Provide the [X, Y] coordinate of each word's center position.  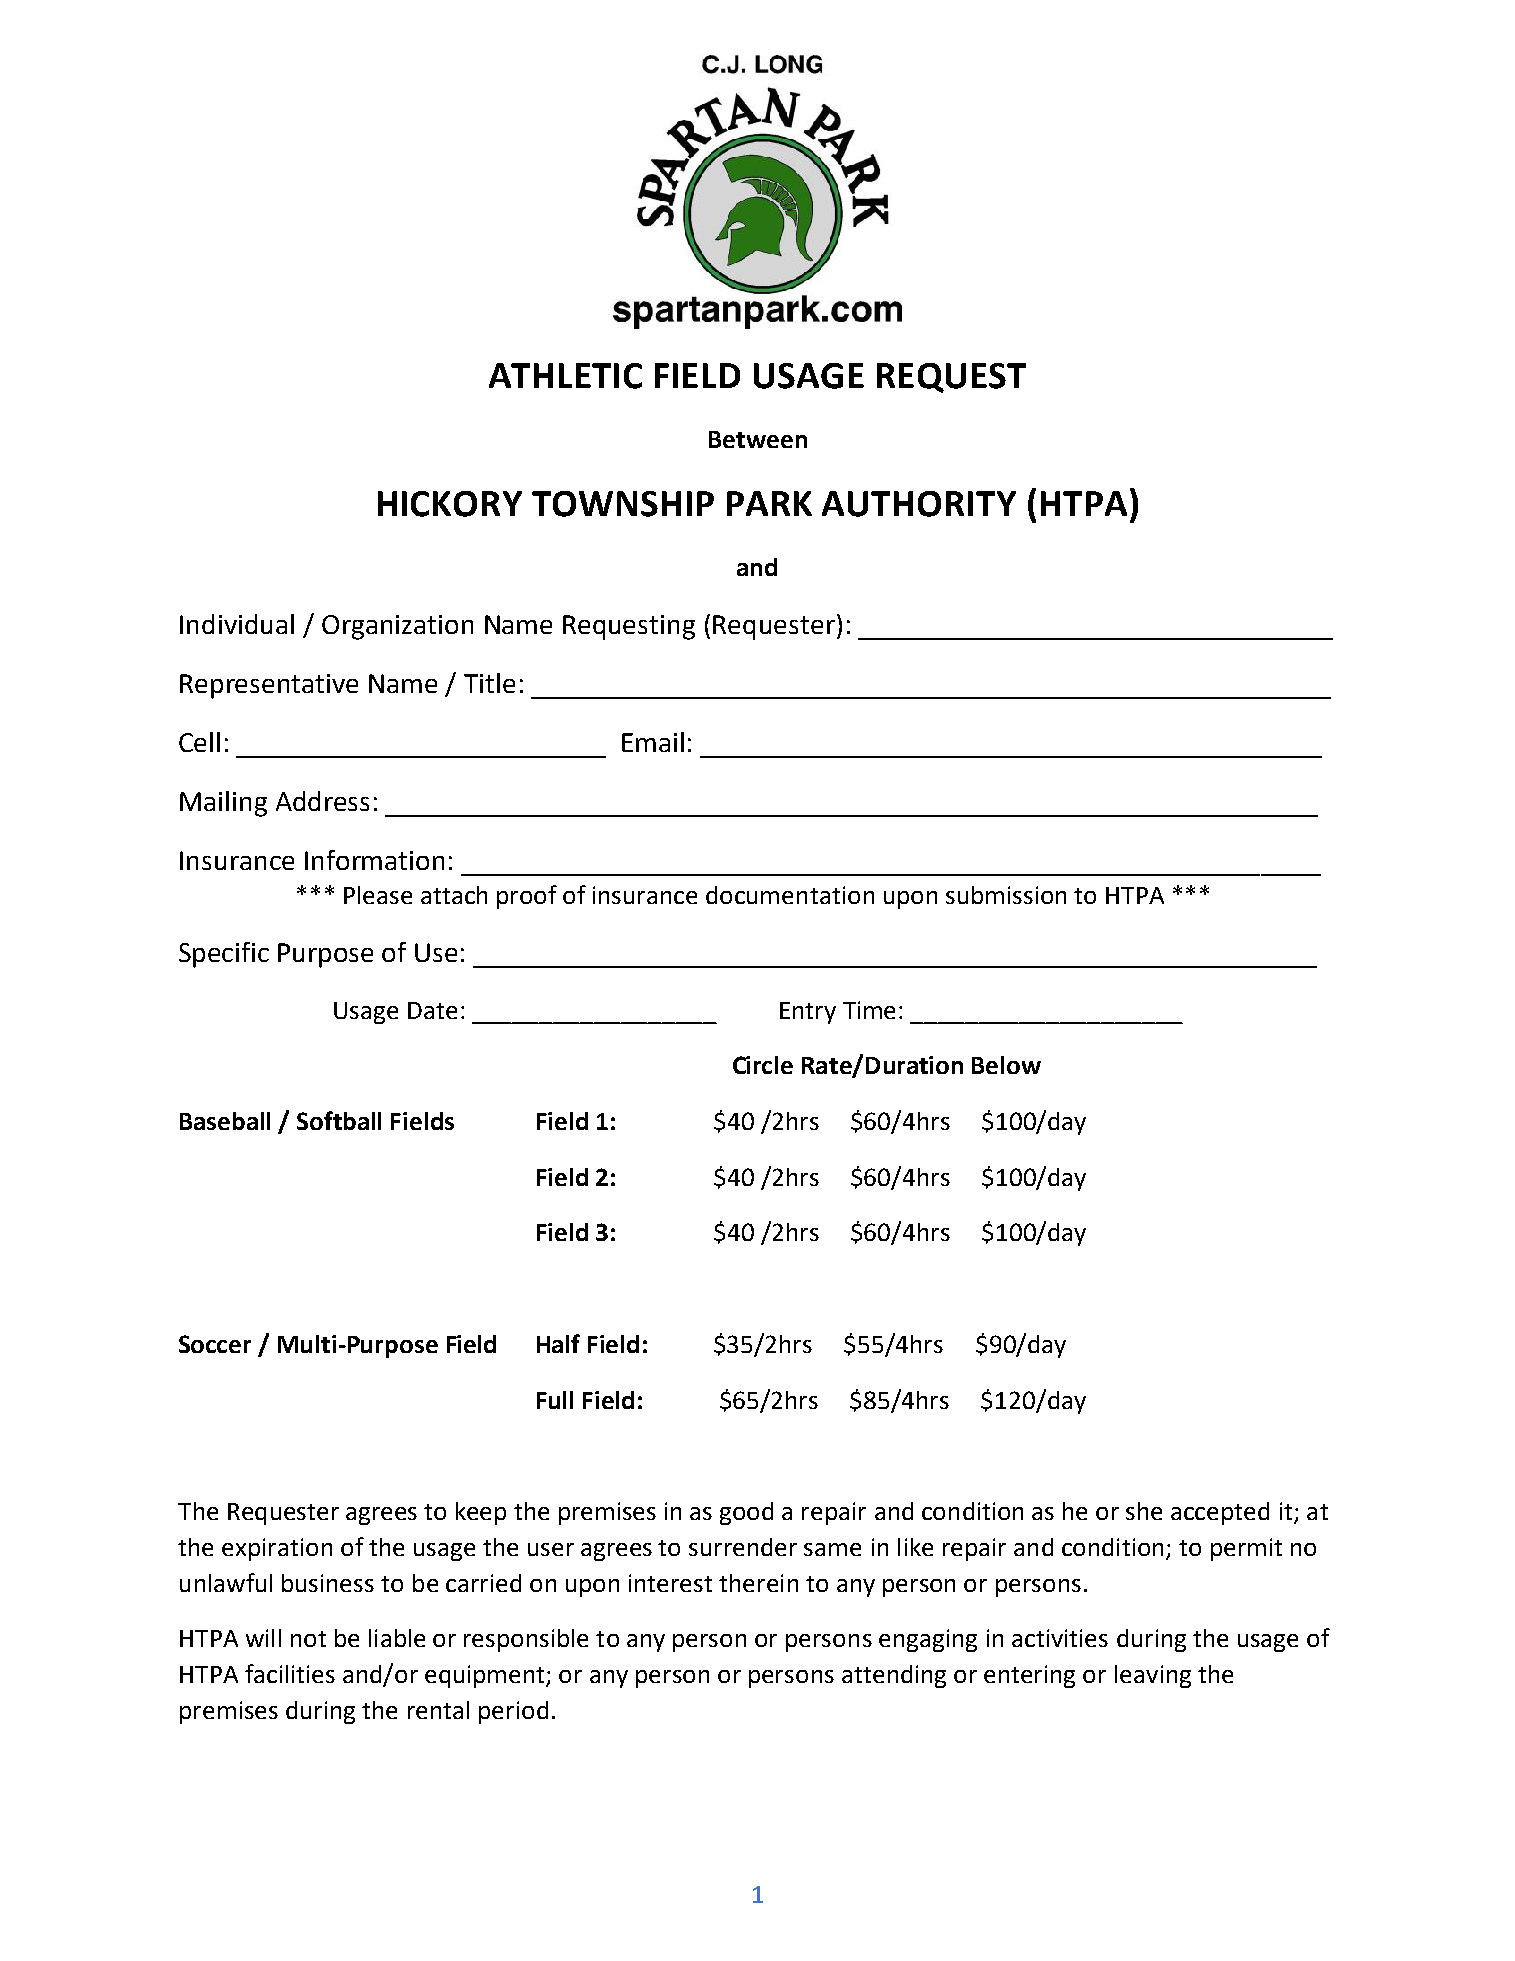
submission [1006, 895]
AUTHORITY [919, 504]
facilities [290, 1673]
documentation [790, 895]
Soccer [215, 1344]
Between [758, 439]
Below [1006, 1065]
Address [322, 801]
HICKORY [450, 504]
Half [558, 1343]
